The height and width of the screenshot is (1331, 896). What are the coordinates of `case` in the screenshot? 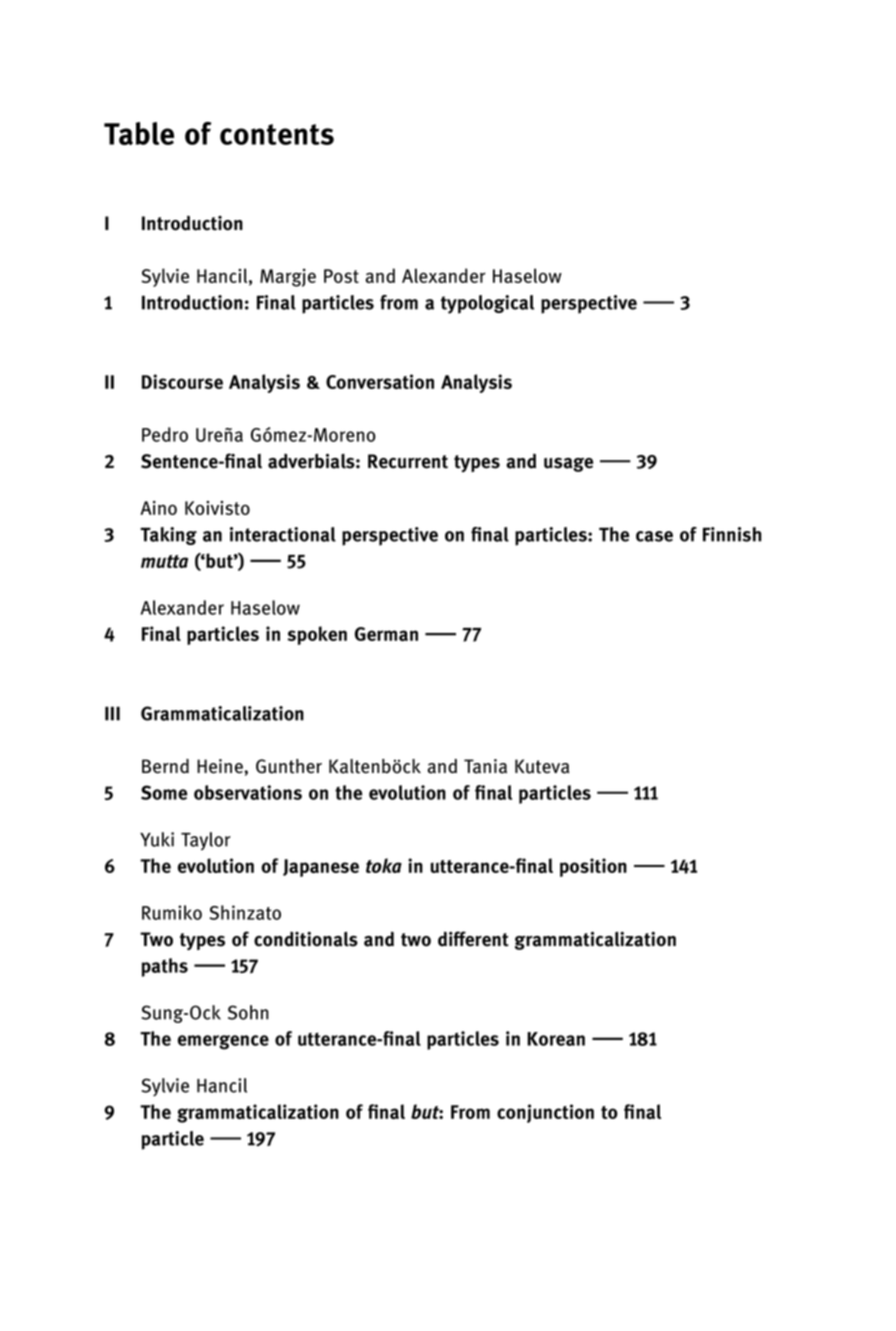 It's located at (654, 536).
